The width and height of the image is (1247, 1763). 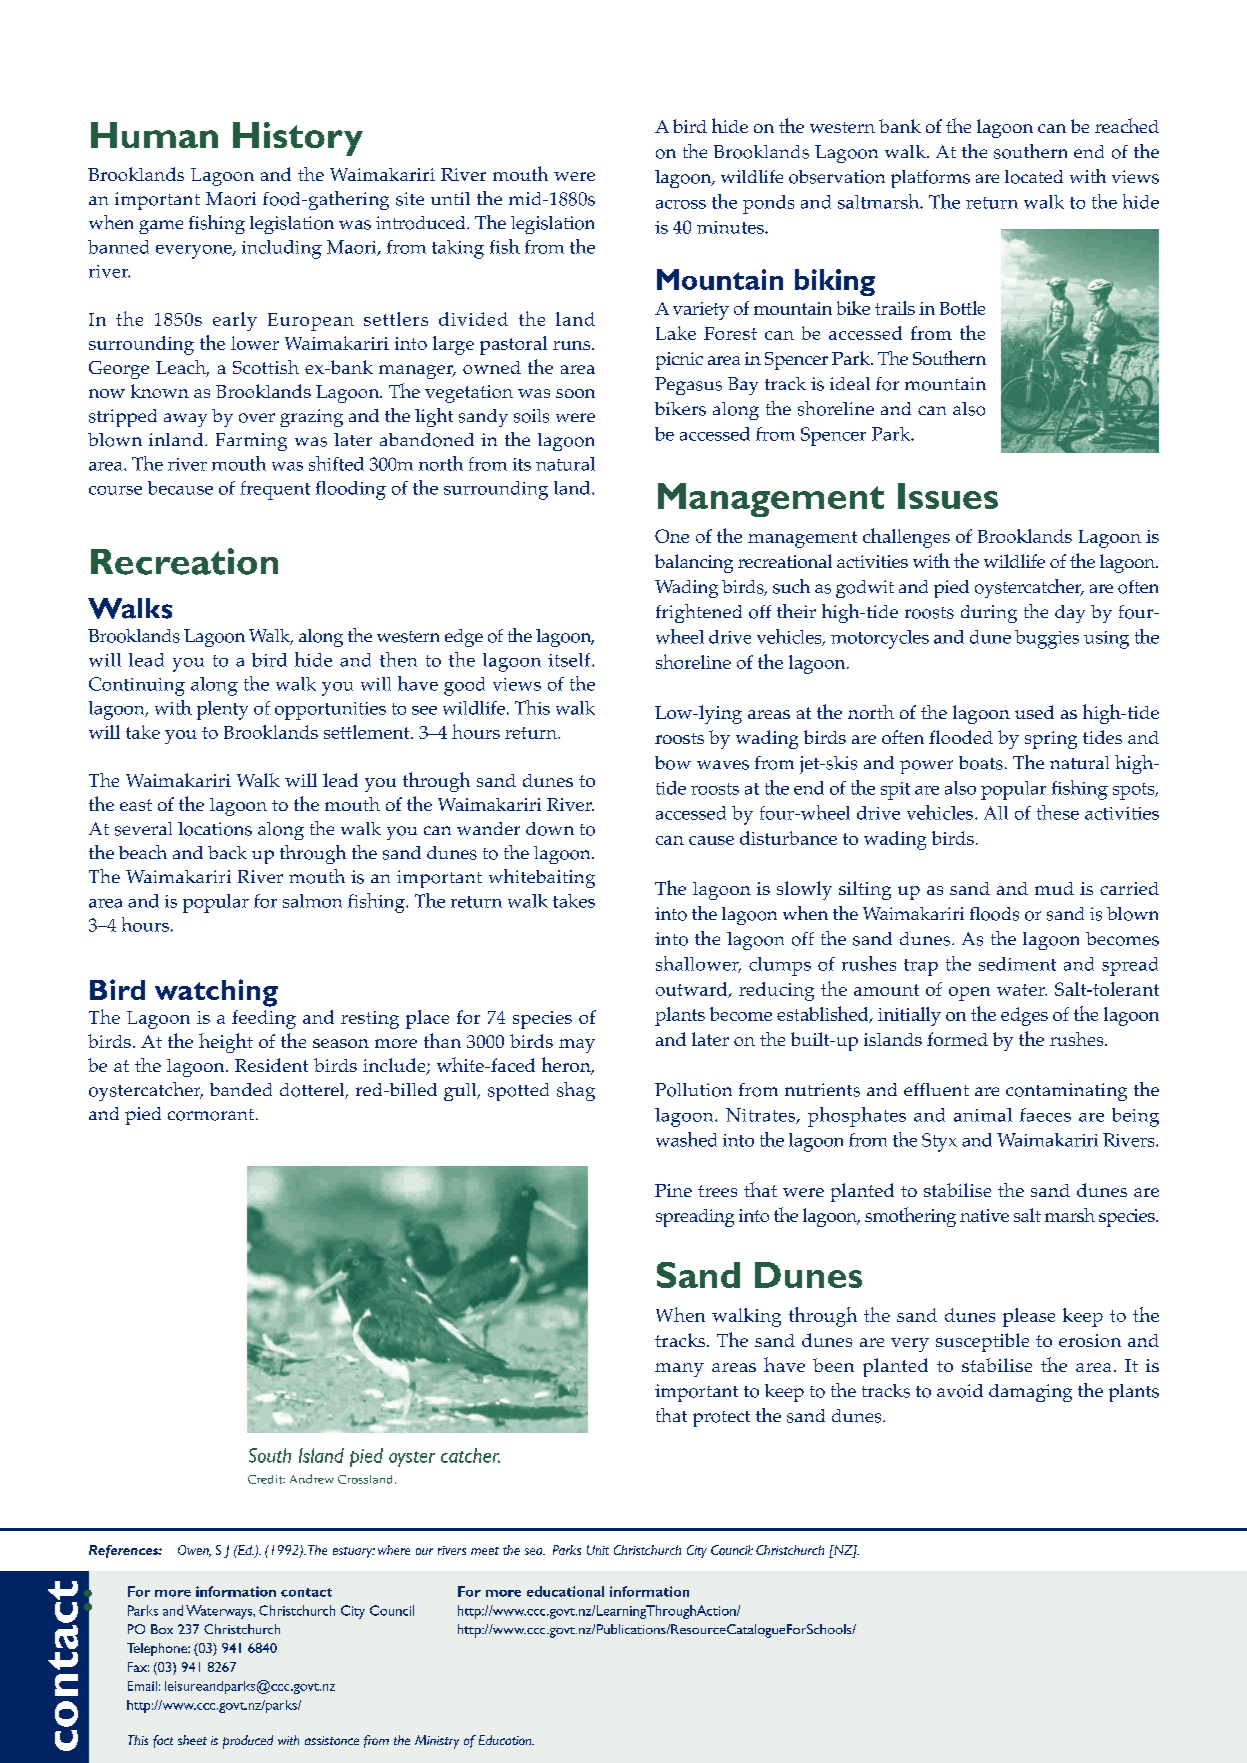 What do you see at coordinates (1034, 177) in the image?
I see `located` at bounding box center [1034, 177].
